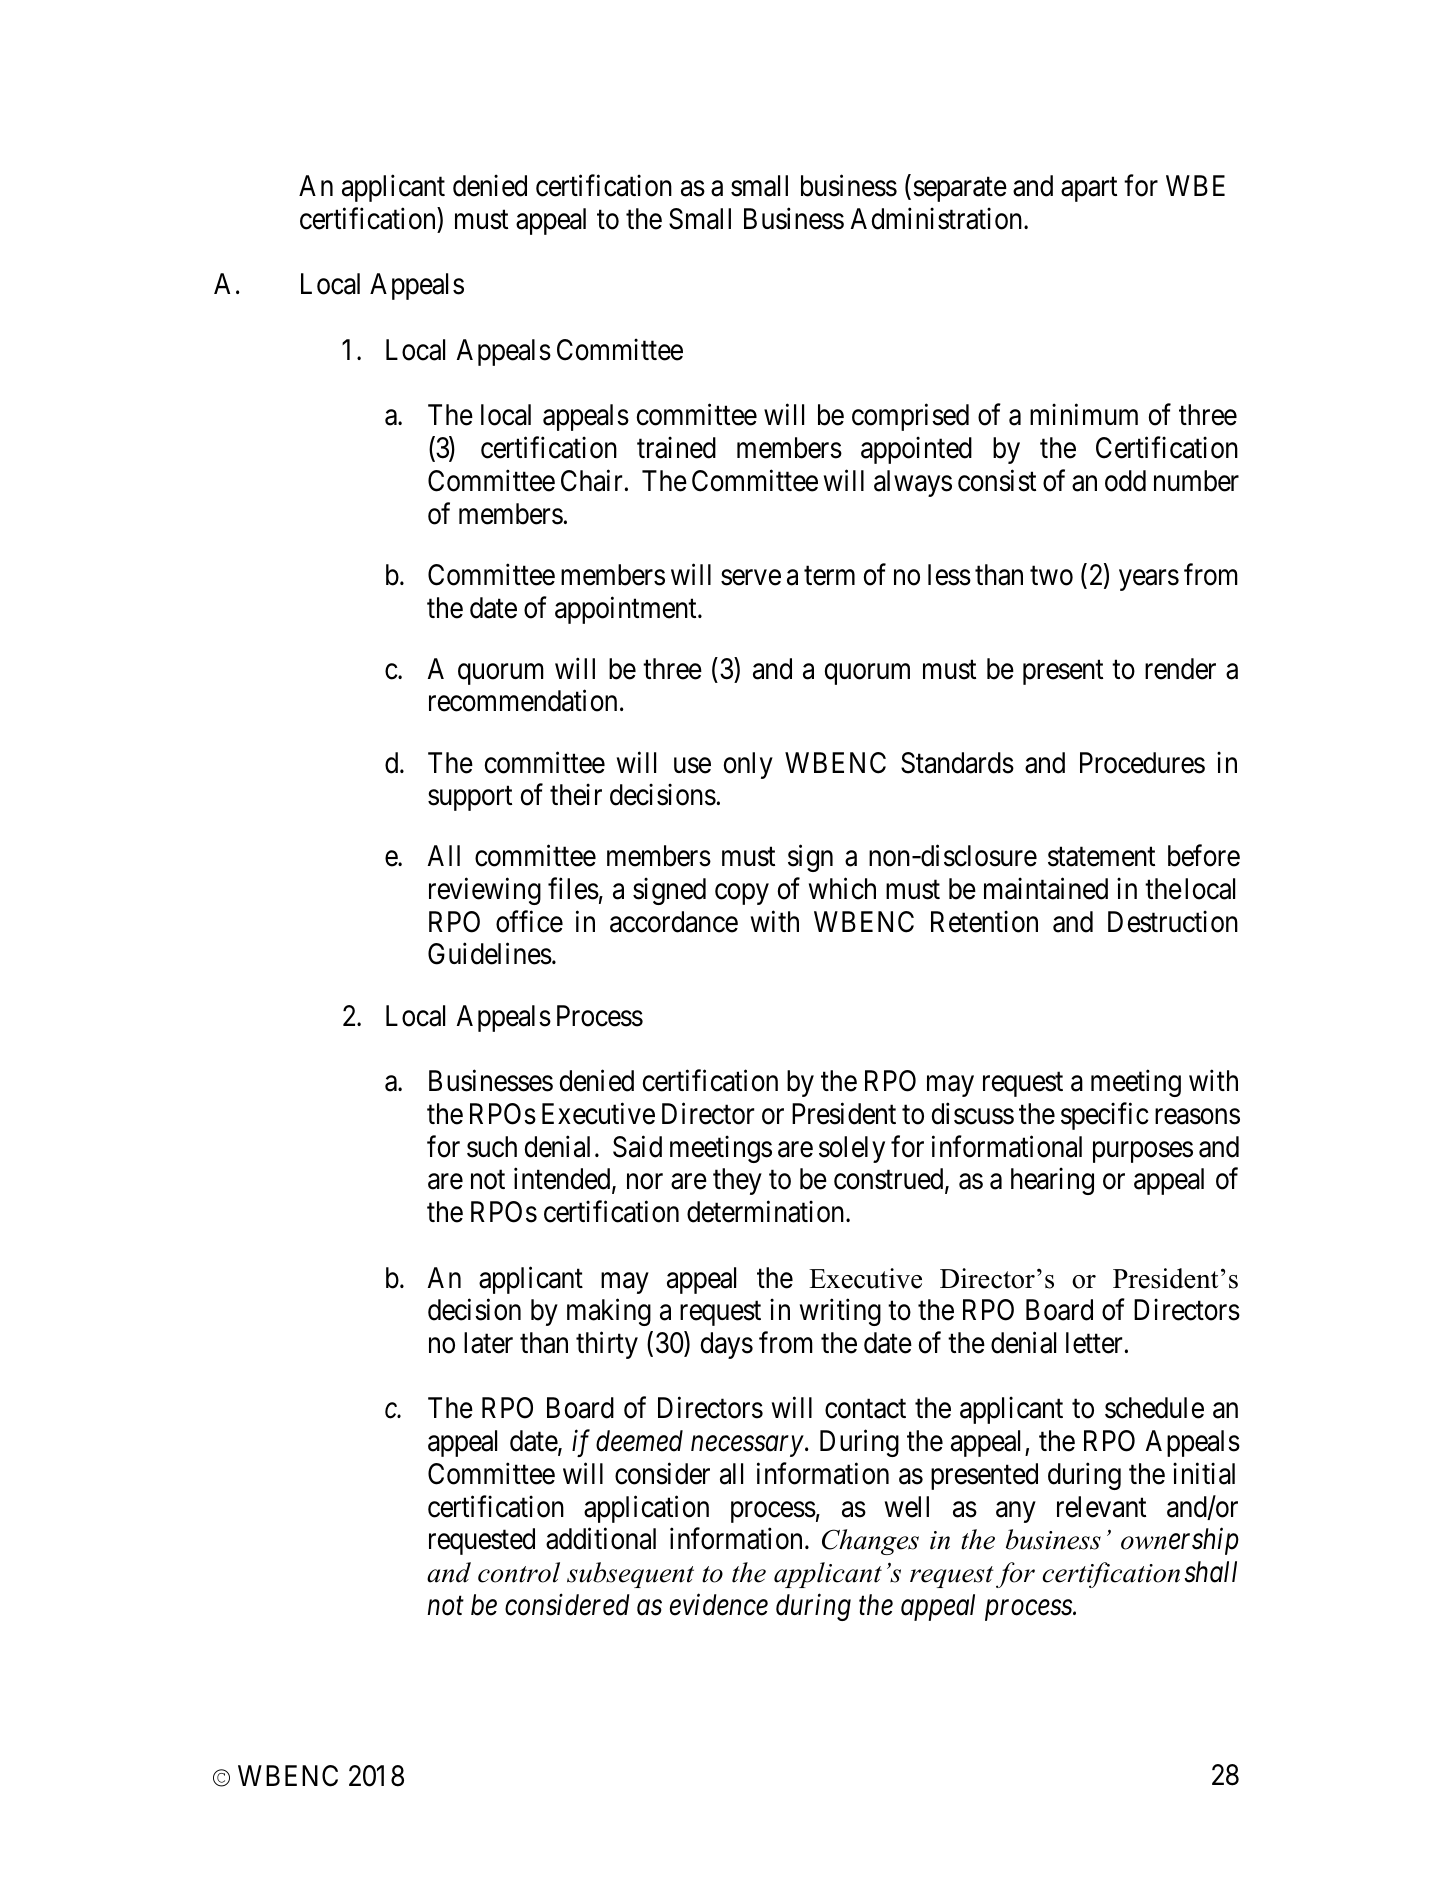 This image has height=1879, width=1452. Describe the element at coordinates (1089, 190) in the image. I see `apart` at that location.
